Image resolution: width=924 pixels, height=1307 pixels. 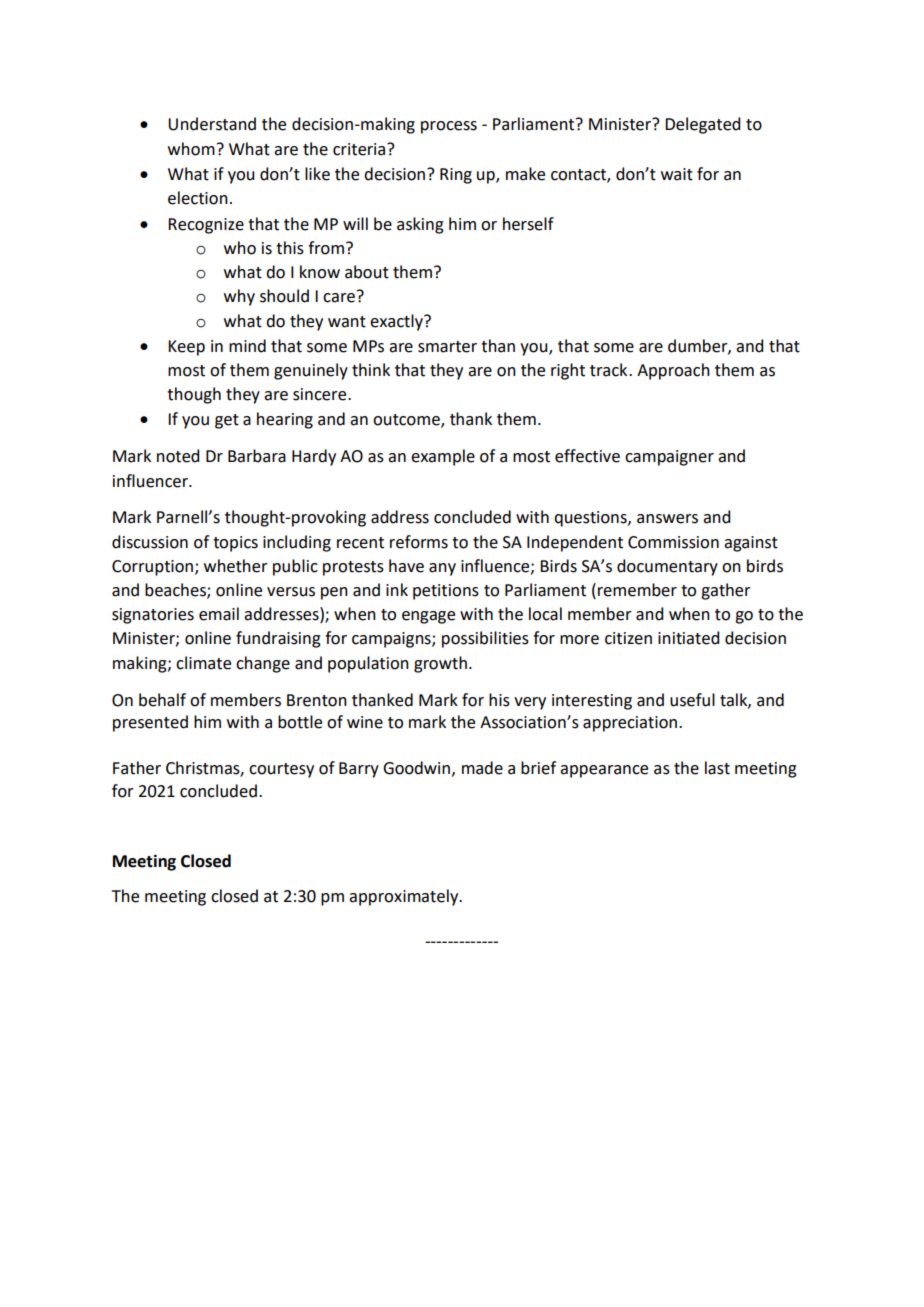 I want to click on reforms, so click(x=419, y=542).
